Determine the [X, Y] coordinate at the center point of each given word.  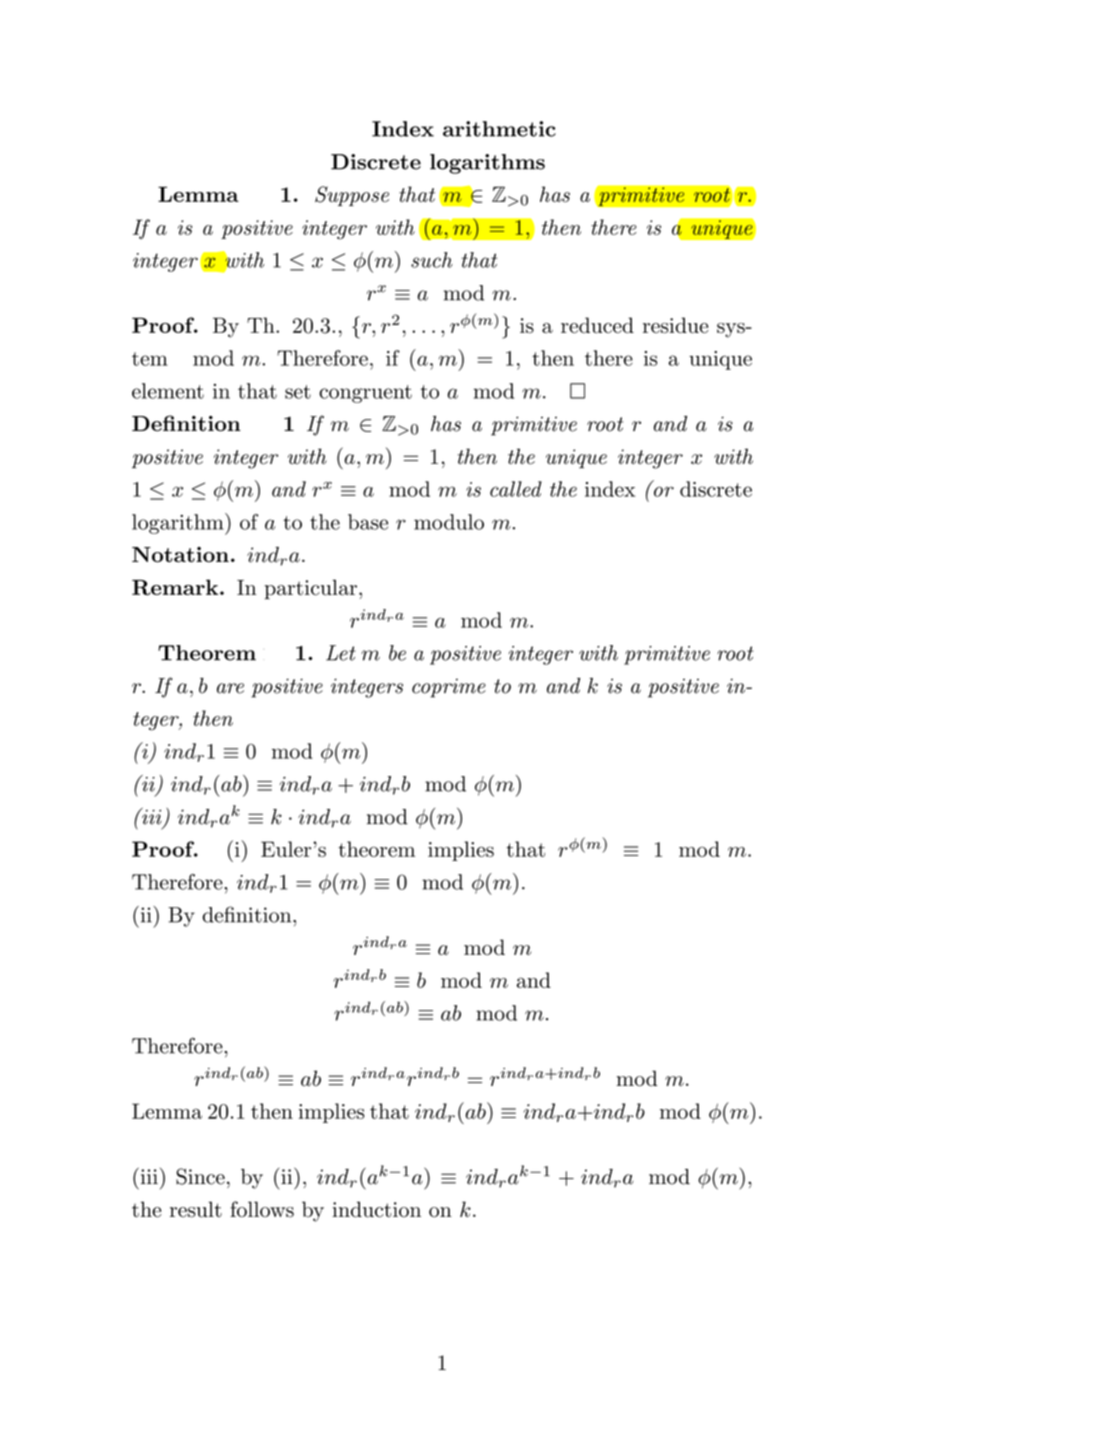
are [230, 688]
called [516, 489]
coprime [449, 688]
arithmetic [499, 129]
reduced [597, 325]
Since [200, 1176]
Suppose [352, 196]
